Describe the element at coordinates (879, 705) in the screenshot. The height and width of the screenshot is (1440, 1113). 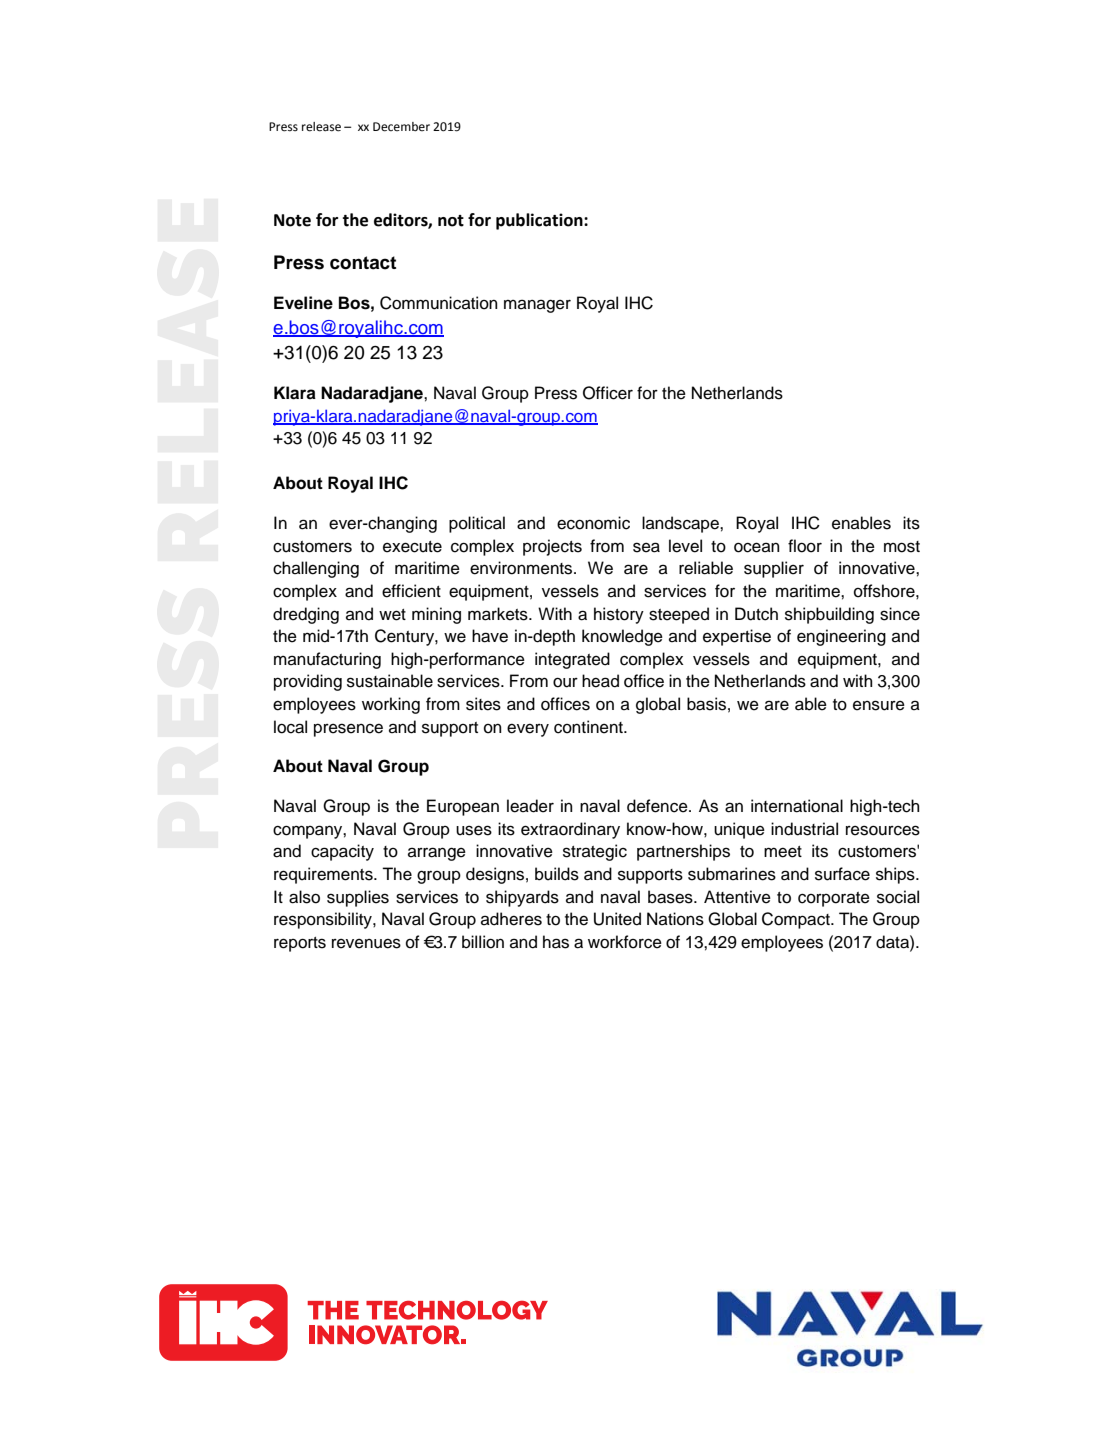
I see `ensure` at that location.
